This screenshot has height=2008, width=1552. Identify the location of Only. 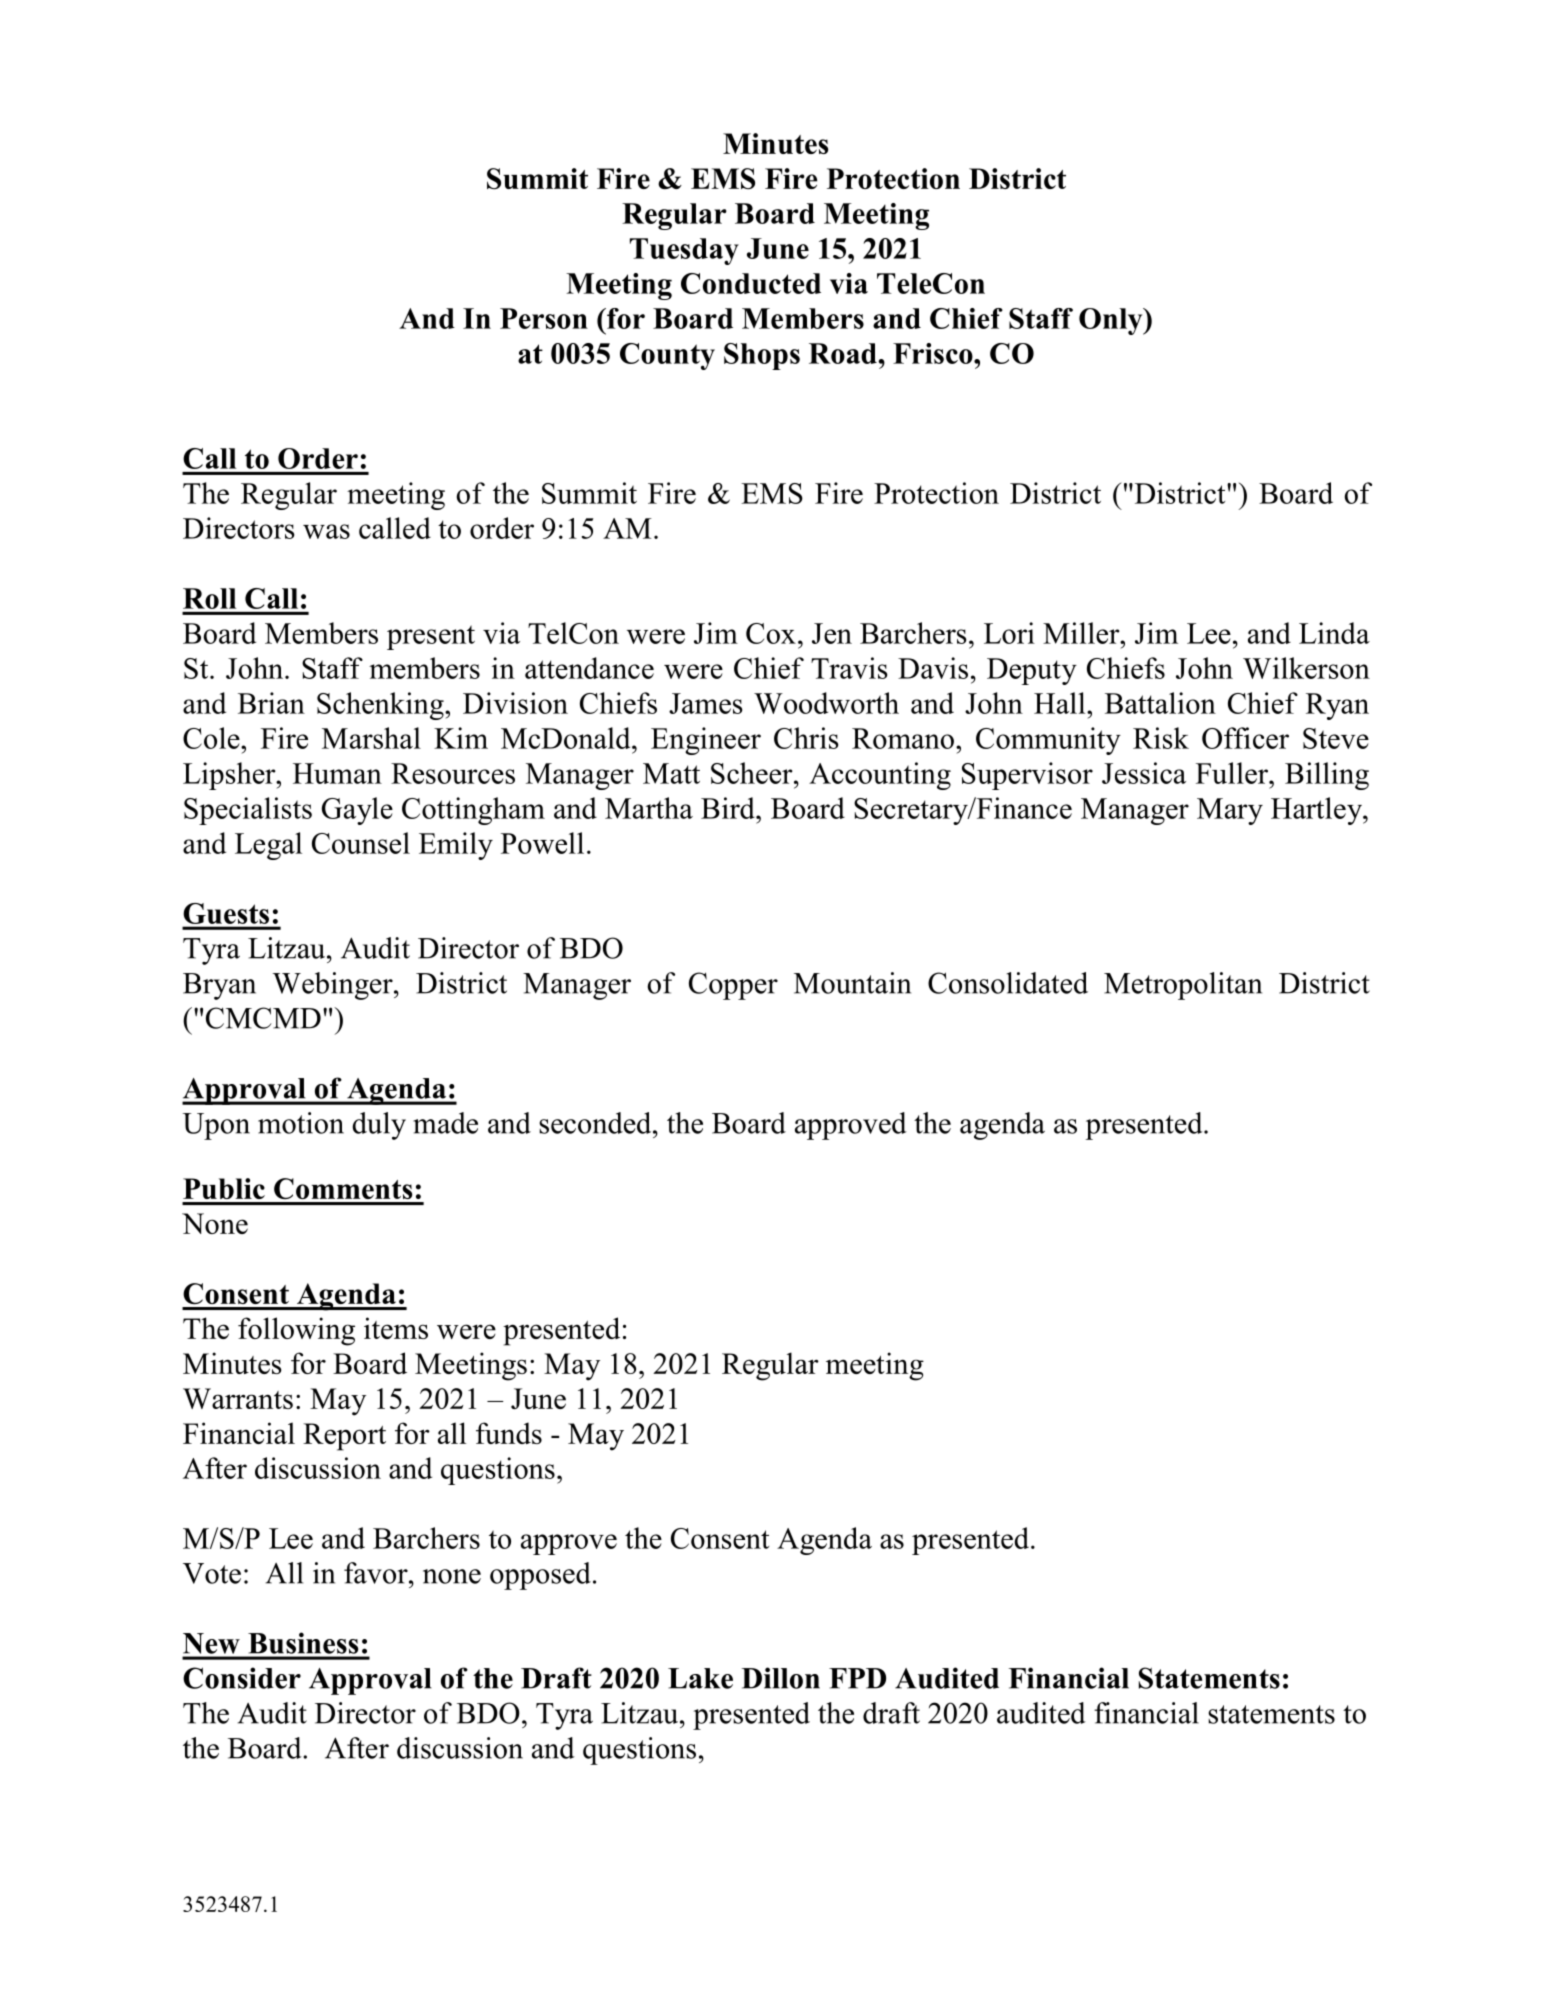
(1112, 321).
